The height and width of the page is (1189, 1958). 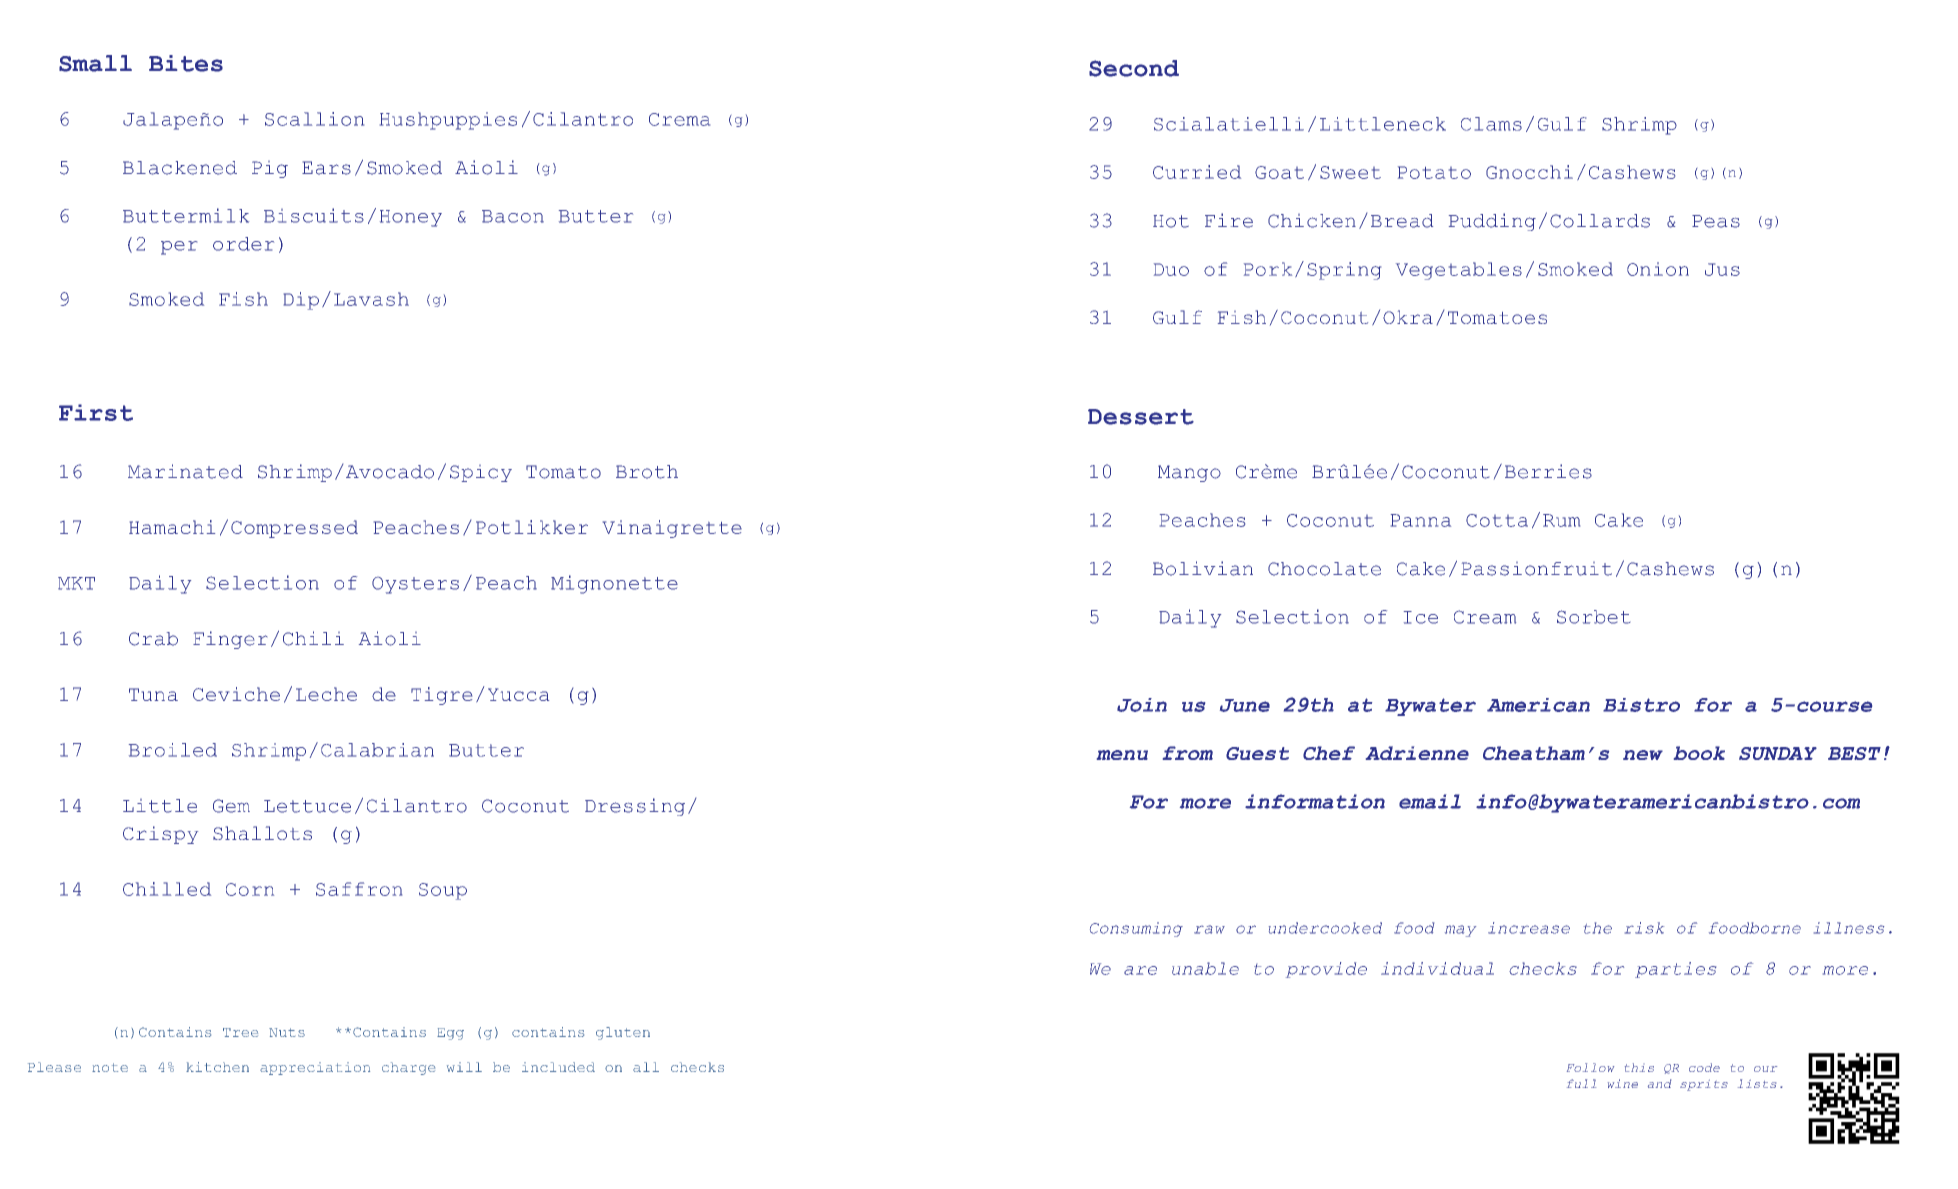 I want to click on Scallion, so click(x=314, y=119).
